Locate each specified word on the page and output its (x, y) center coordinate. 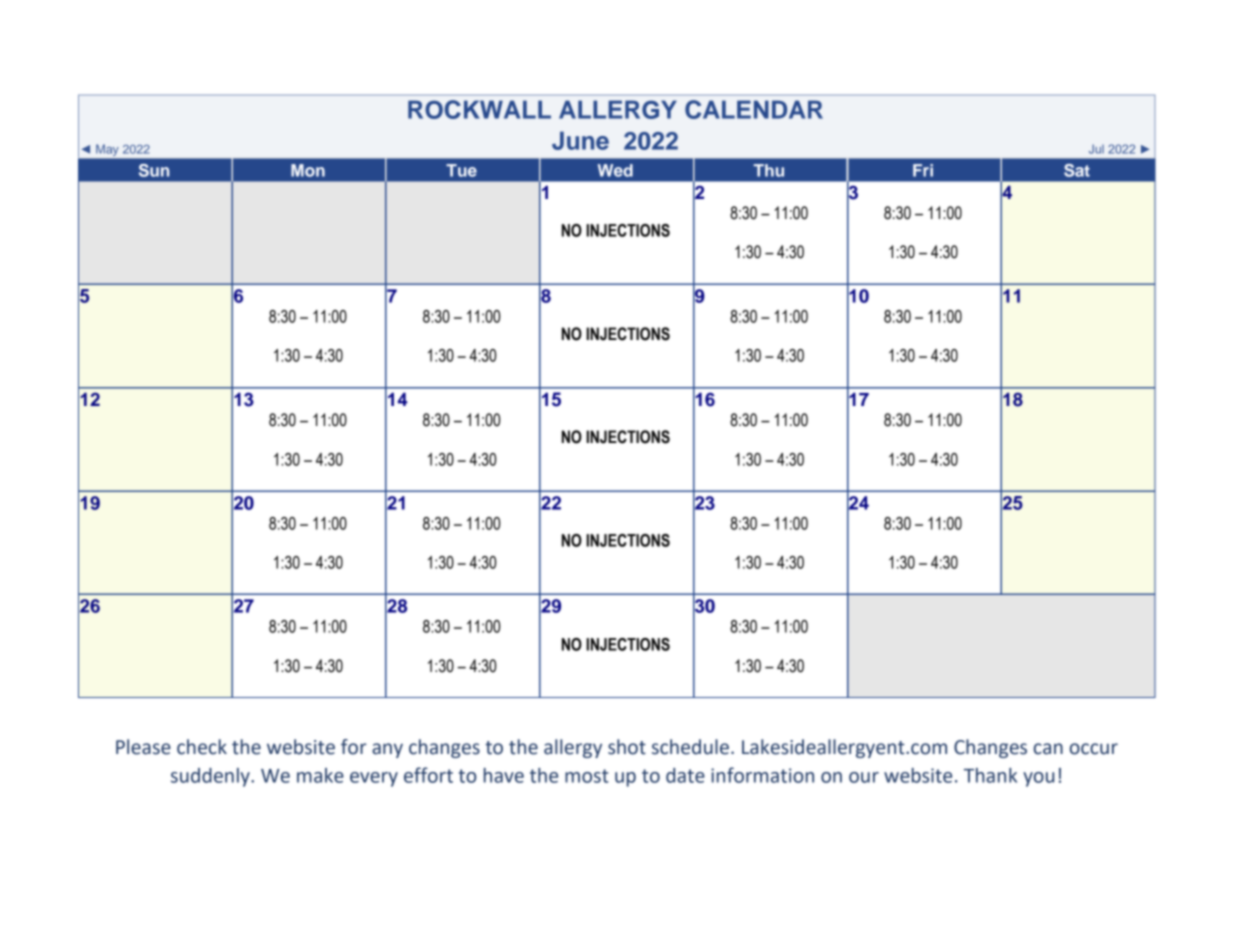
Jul (1096, 149)
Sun (154, 170)
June (580, 140)
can (1048, 749)
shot (627, 747)
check (202, 747)
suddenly (211, 777)
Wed (615, 170)
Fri (923, 170)
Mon (308, 170)
